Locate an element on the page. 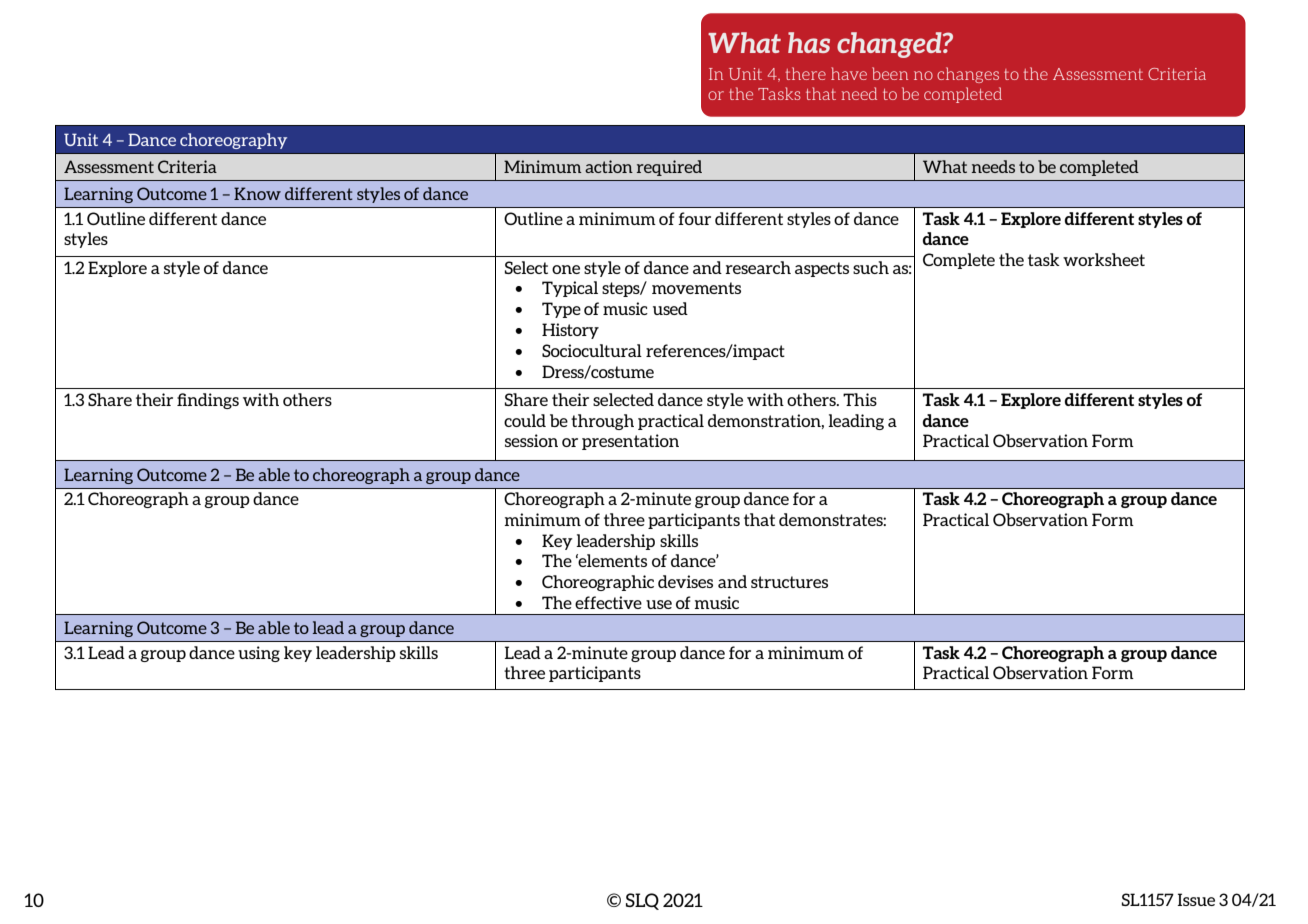  Know is located at coordinates (257, 193).
